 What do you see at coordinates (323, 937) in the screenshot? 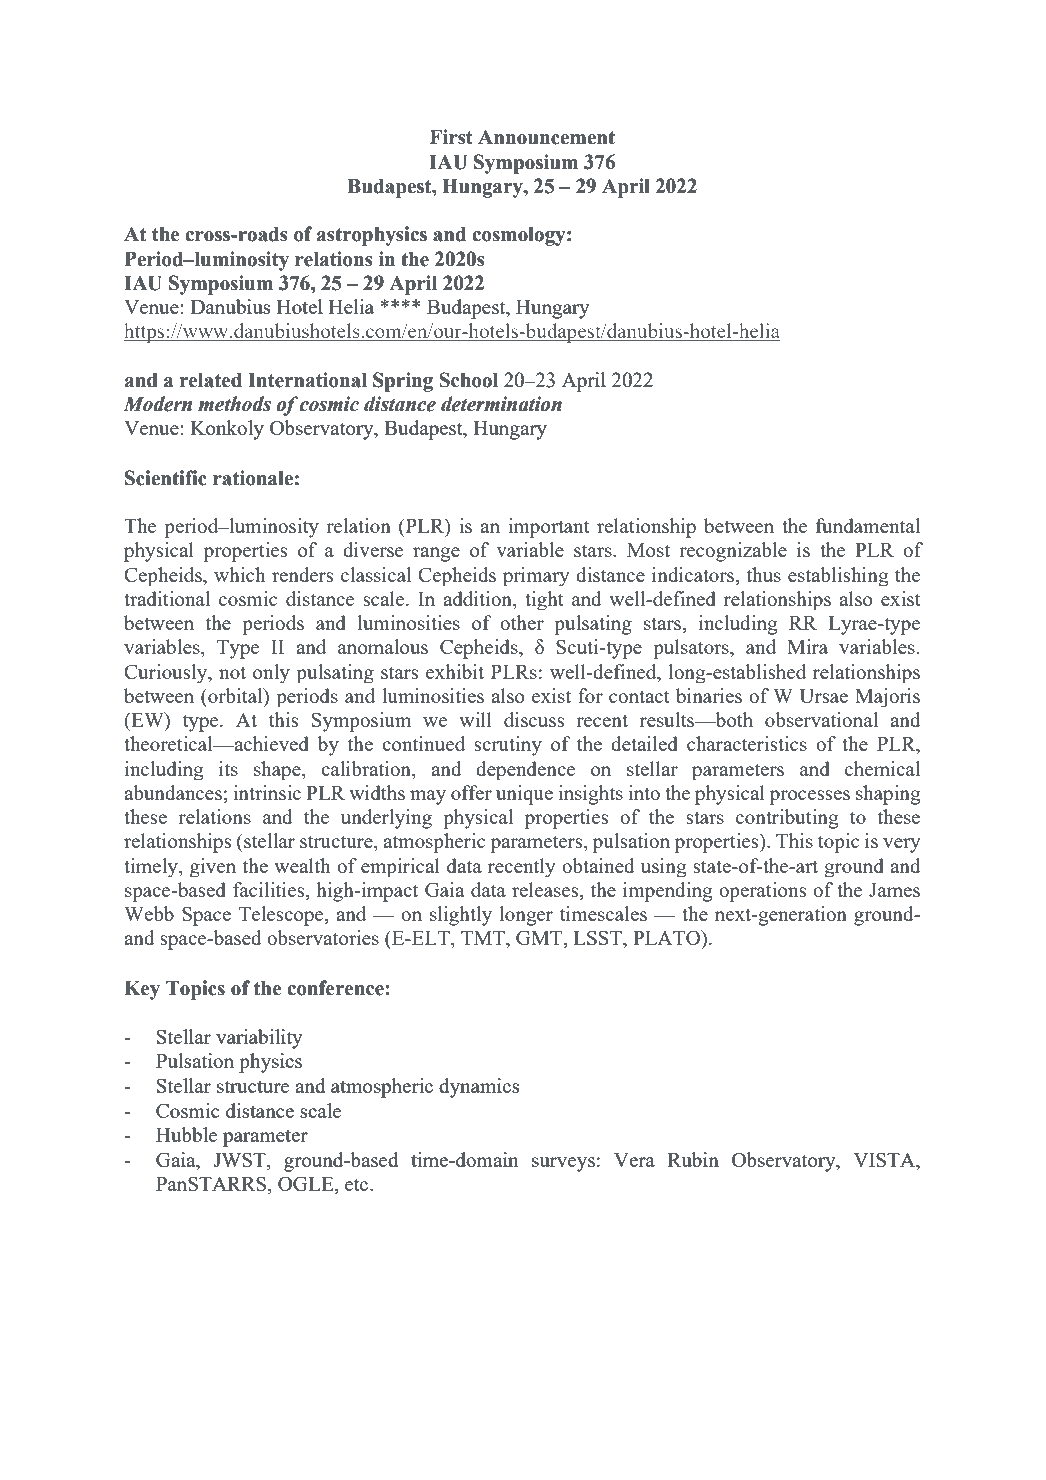
I see `observatories` at bounding box center [323, 937].
